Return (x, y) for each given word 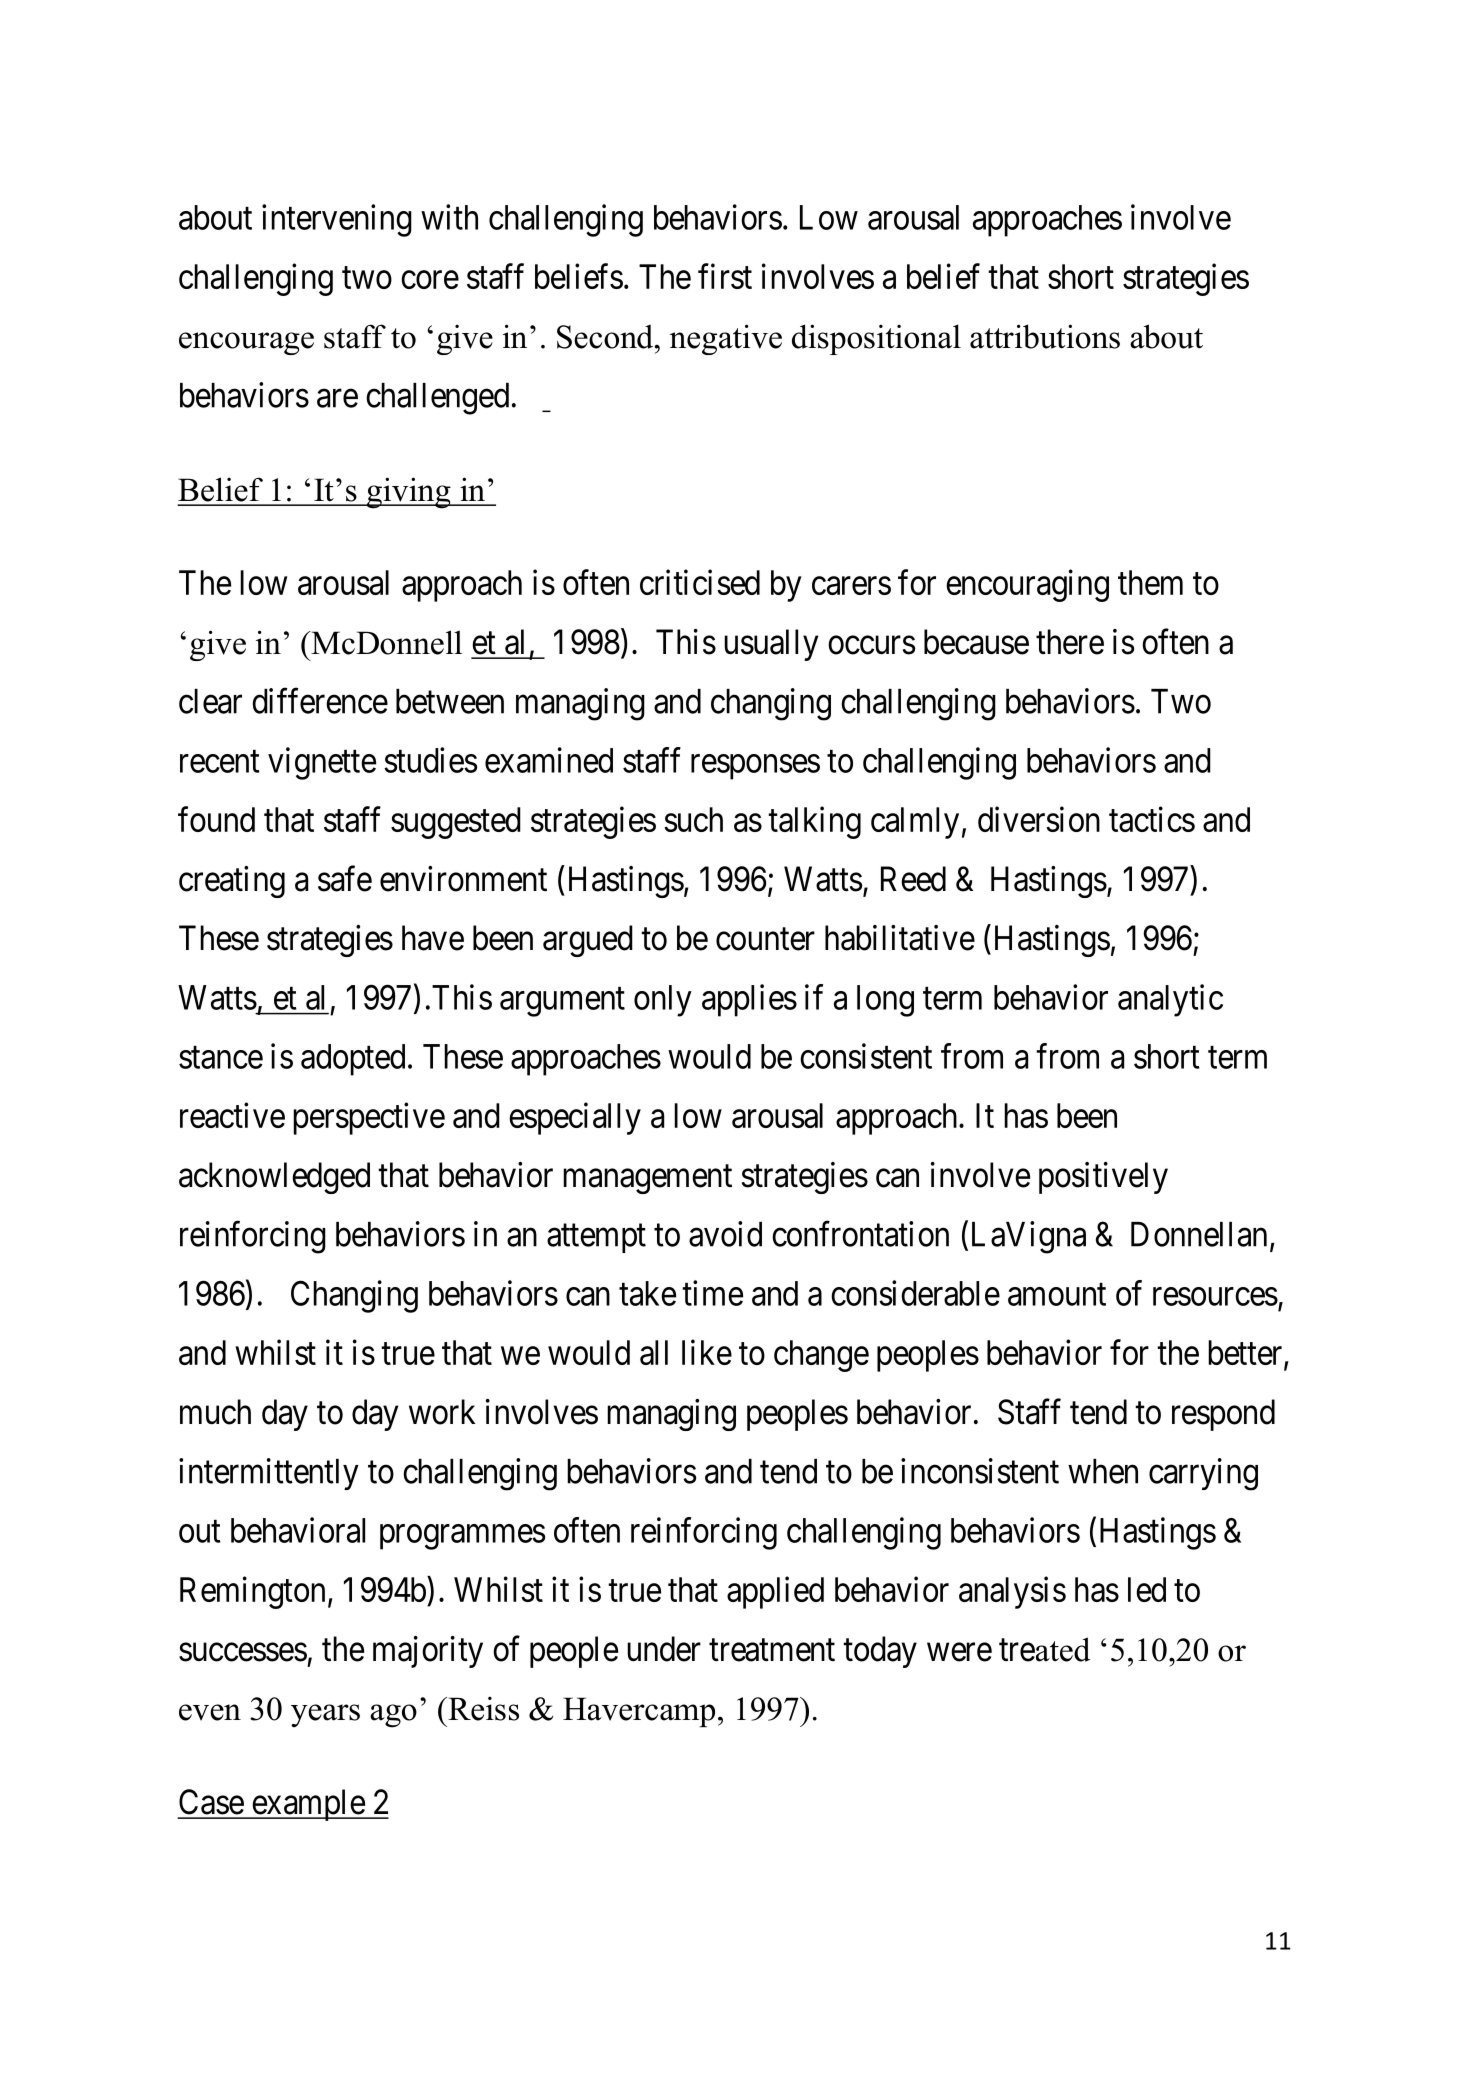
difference (320, 701)
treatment (772, 1650)
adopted (353, 1060)
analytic (1170, 1000)
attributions (1045, 336)
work (442, 1412)
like (707, 1352)
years (325, 1715)
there (1070, 642)
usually (771, 645)
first (725, 276)
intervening (337, 220)
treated (1044, 1649)
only (663, 1001)
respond (1223, 1415)
